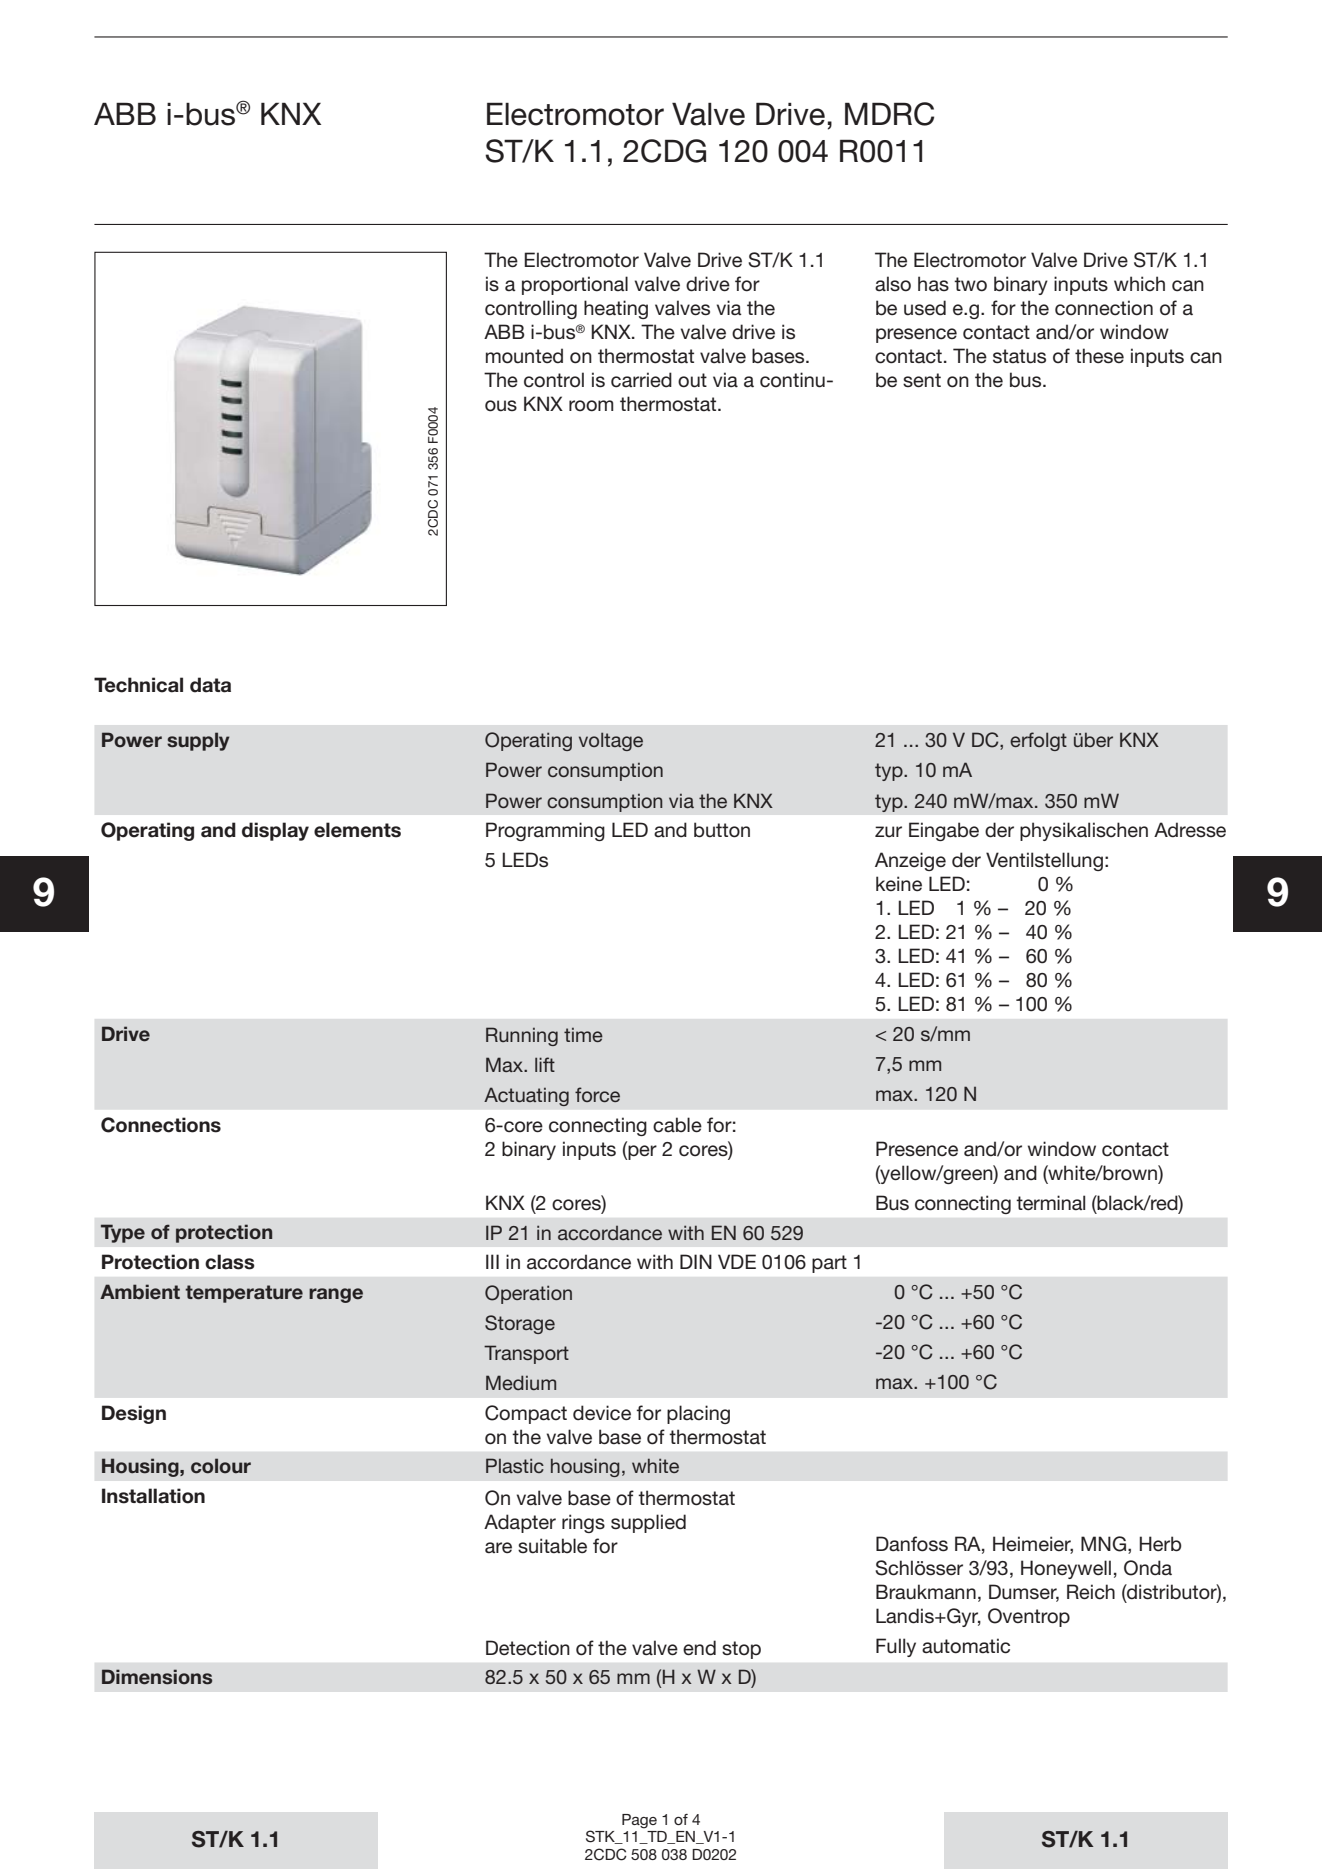 The width and height of the screenshot is (1322, 1869). What do you see at coordinates (157, 1677) in the screenshot?
I see `Dimensions` at bounding box center [157, 1677].
